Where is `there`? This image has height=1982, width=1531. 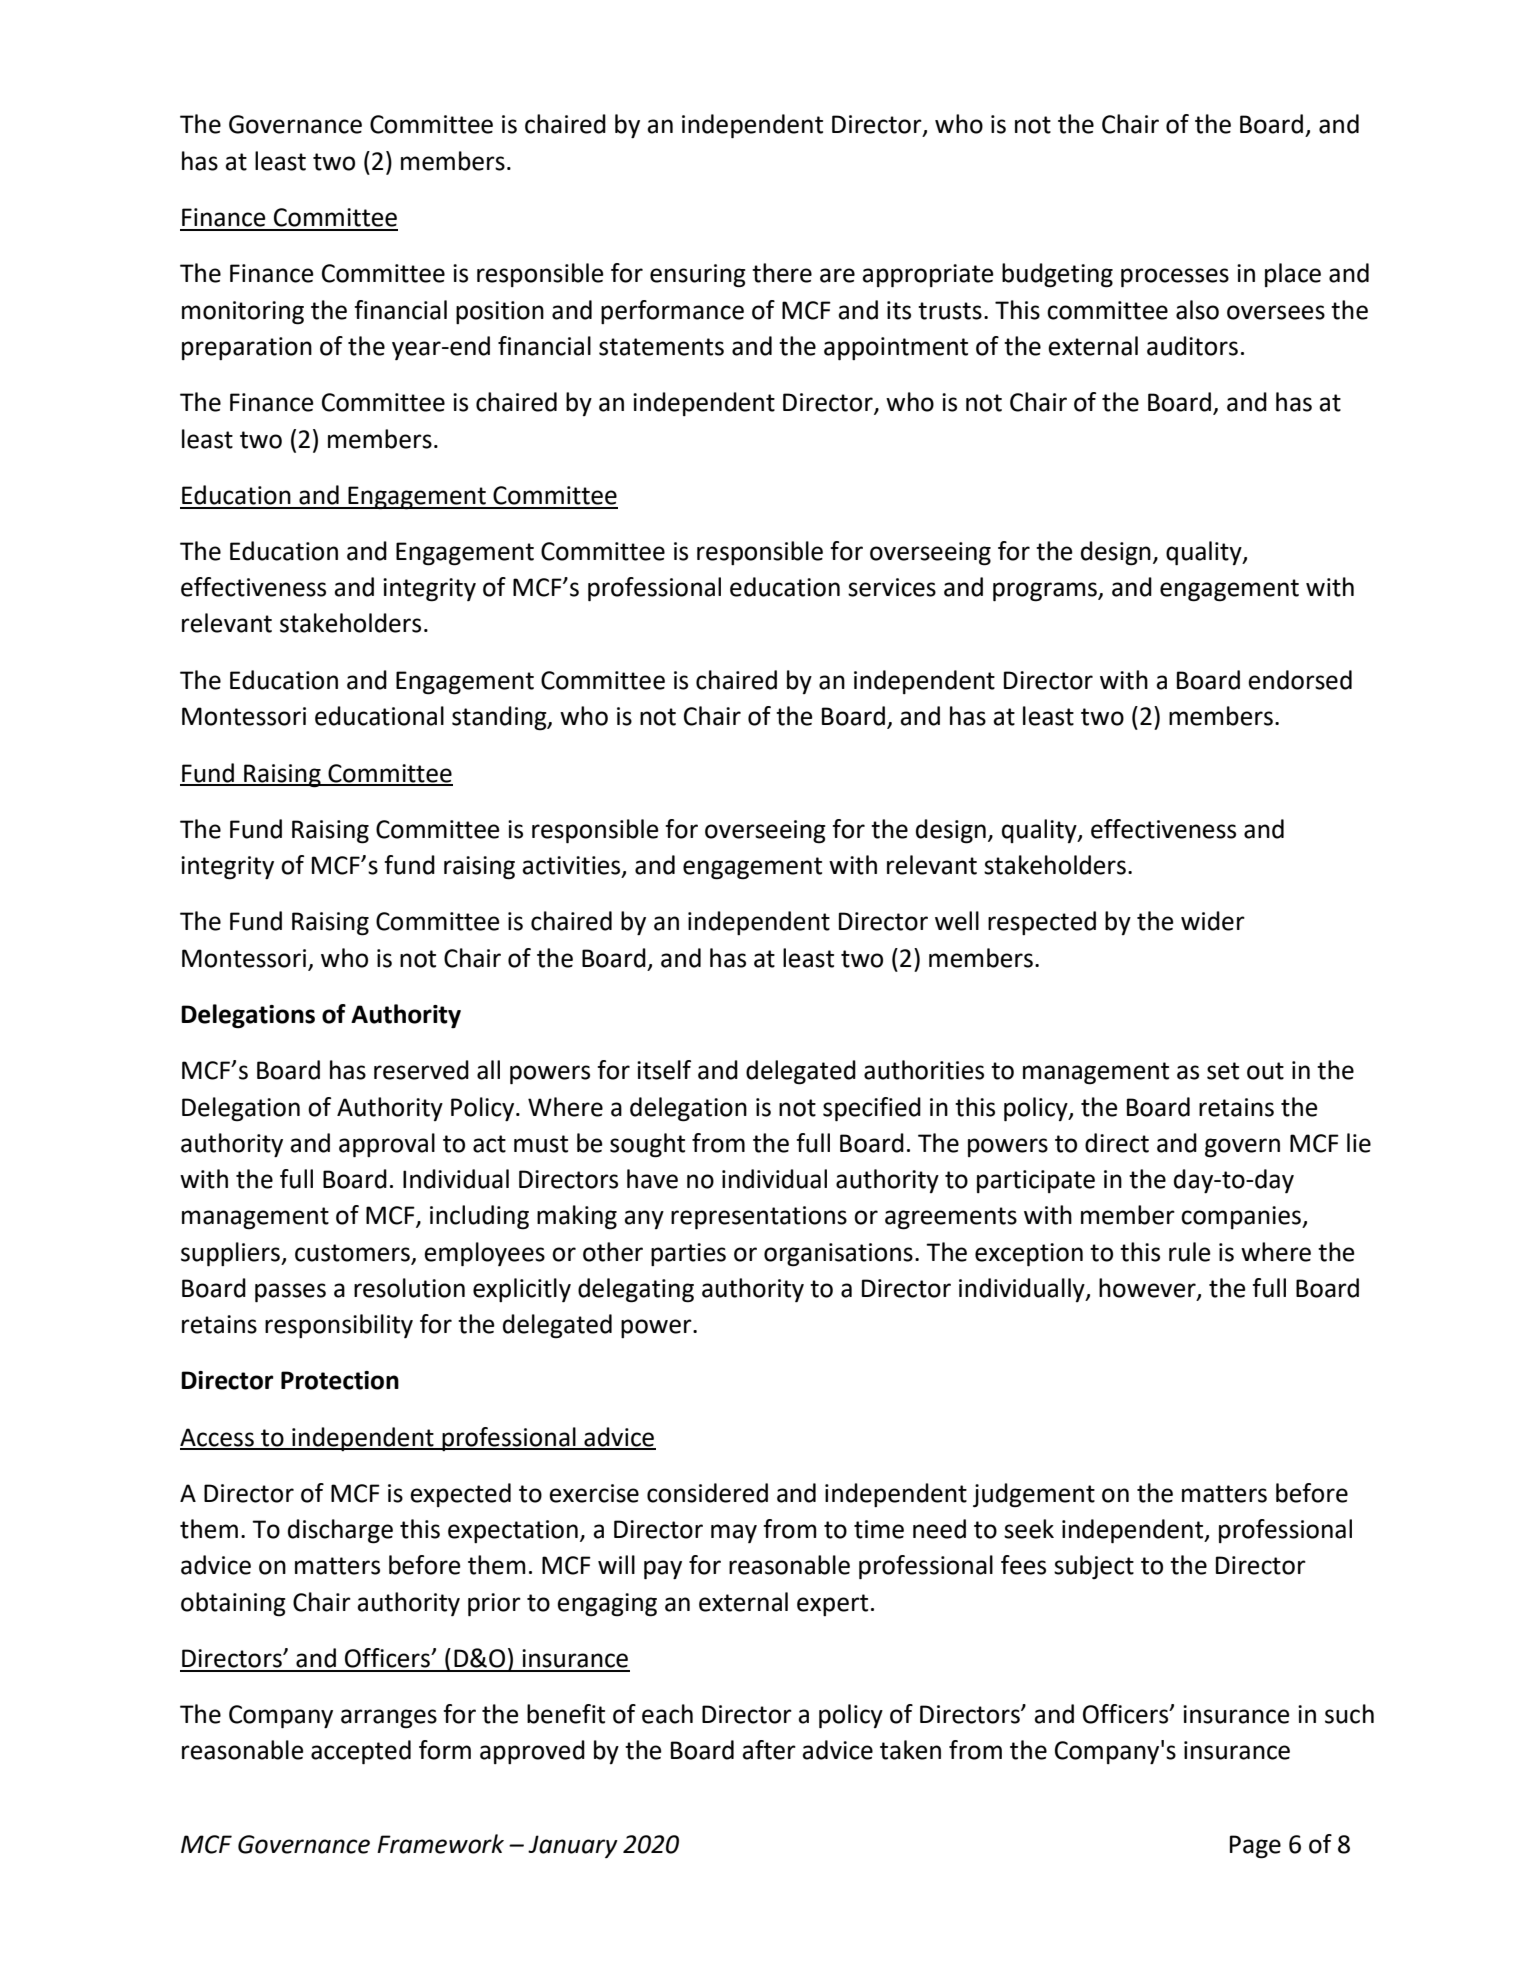 there is located at coordinates (782, 273).
